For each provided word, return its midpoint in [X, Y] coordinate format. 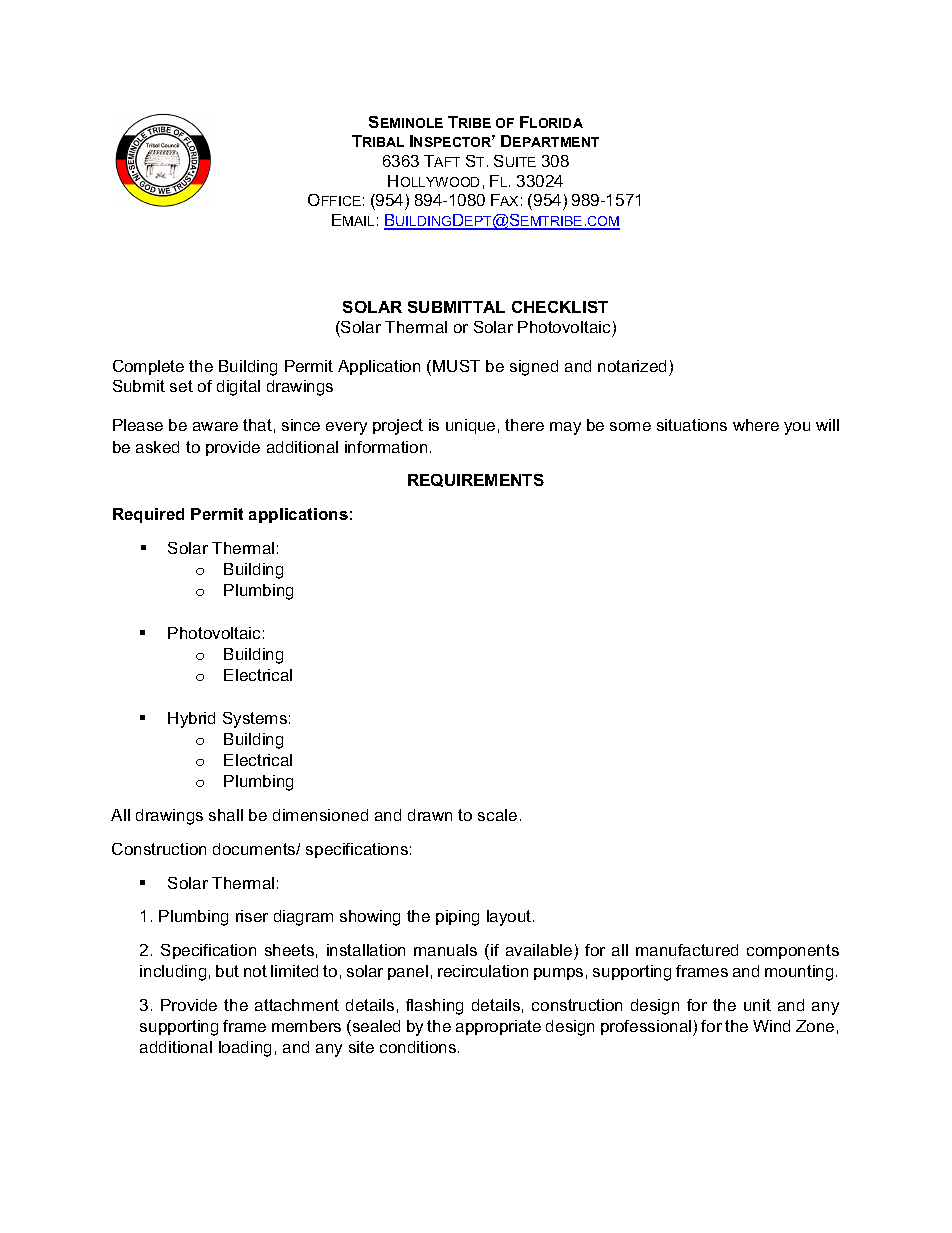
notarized [632, 366]
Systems [255, 720]
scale [497, 815]
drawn [430, 815]
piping [457, 918]
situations [692, 425]
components [793, 951]
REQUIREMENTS [476, 480]
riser [252, 916]
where [756, 425]
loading [245, 1049]
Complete [148, 367]
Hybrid [191, 720]
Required [148, 515]
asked [157, 447]
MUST [456, 366]
